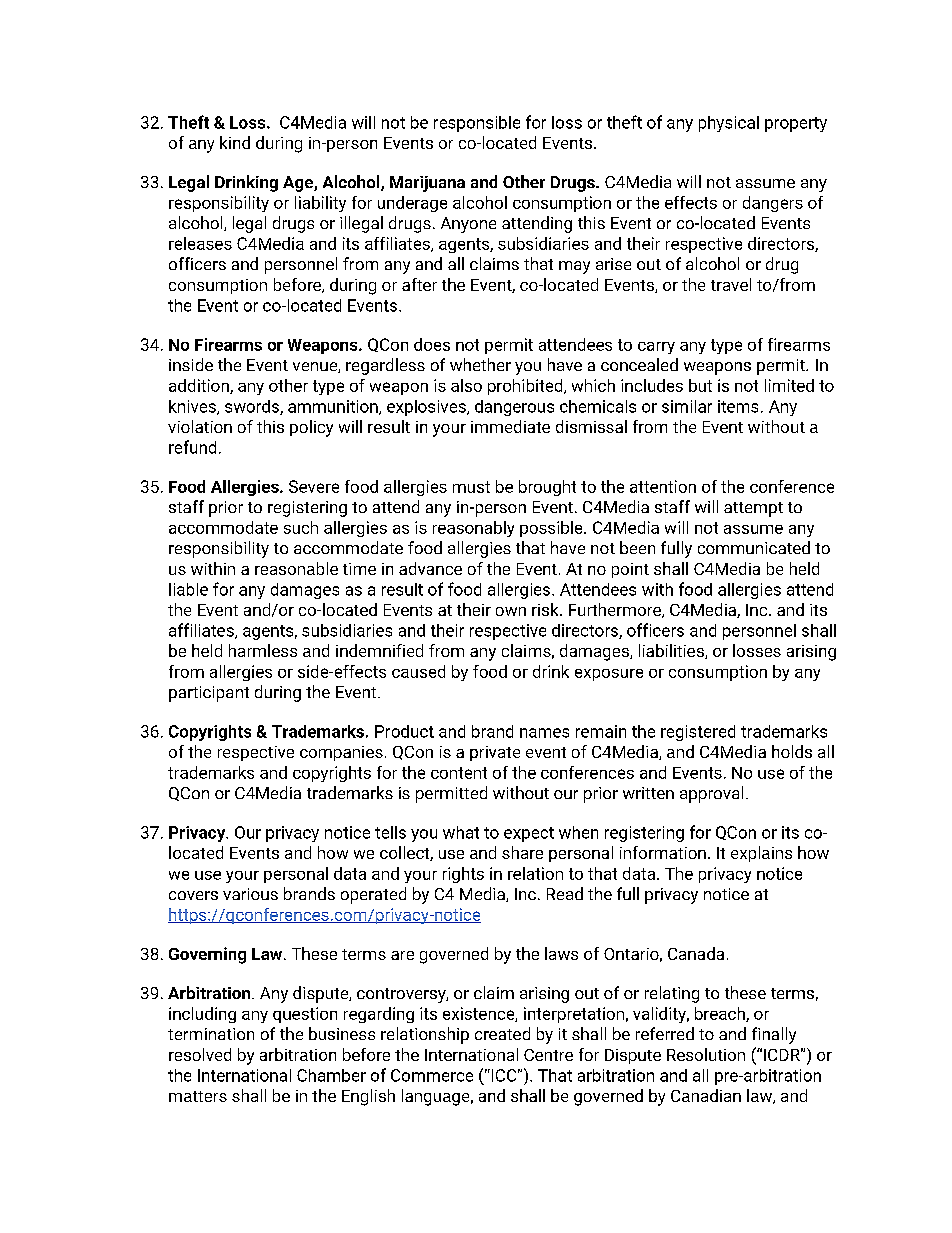 This document has height=1233, width=952. Describe the element at coordinates (235, 142) in the document. I see `kind` at that location.
